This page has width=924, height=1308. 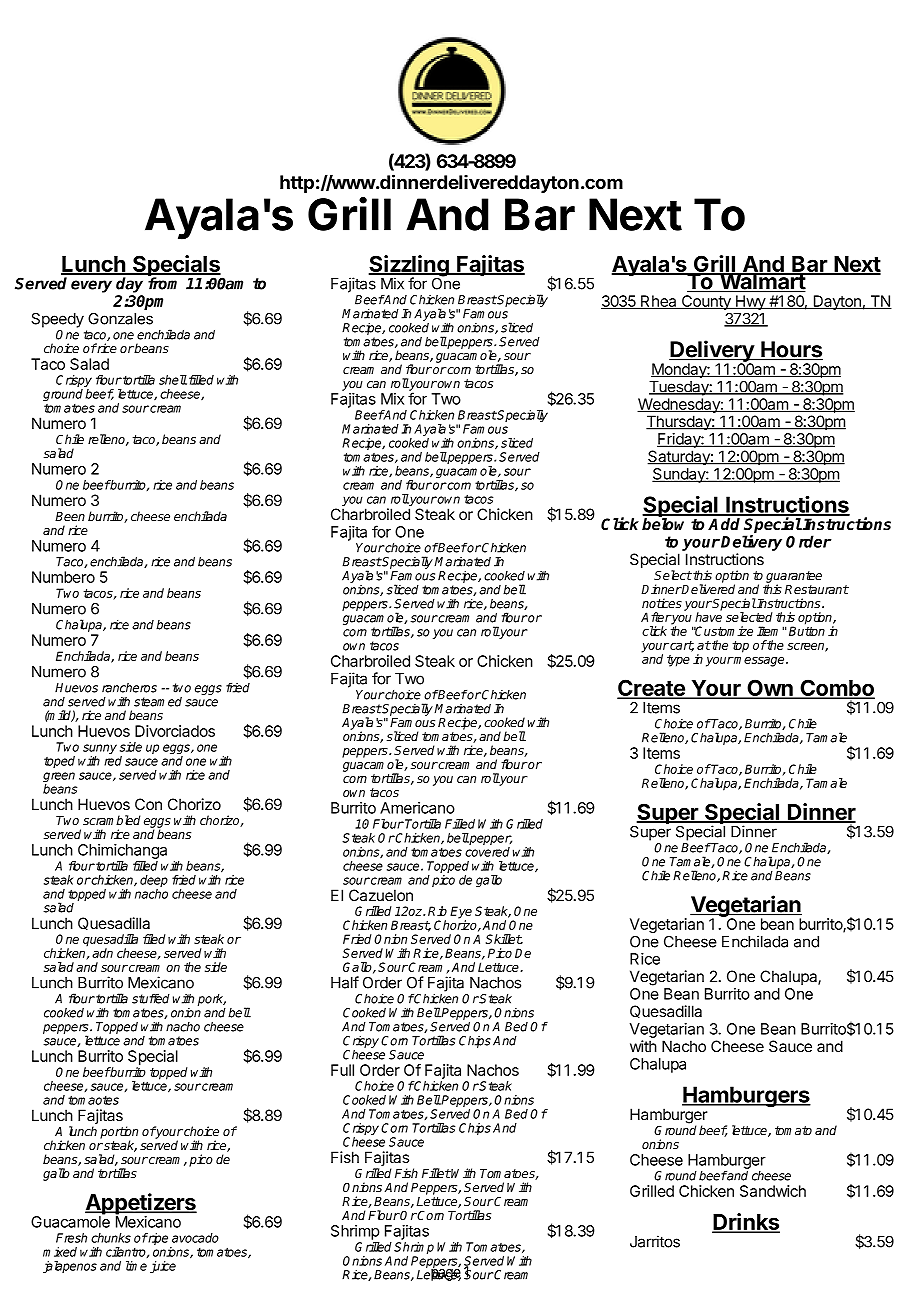 I want to click on covered, so click(x=487, y=852).
